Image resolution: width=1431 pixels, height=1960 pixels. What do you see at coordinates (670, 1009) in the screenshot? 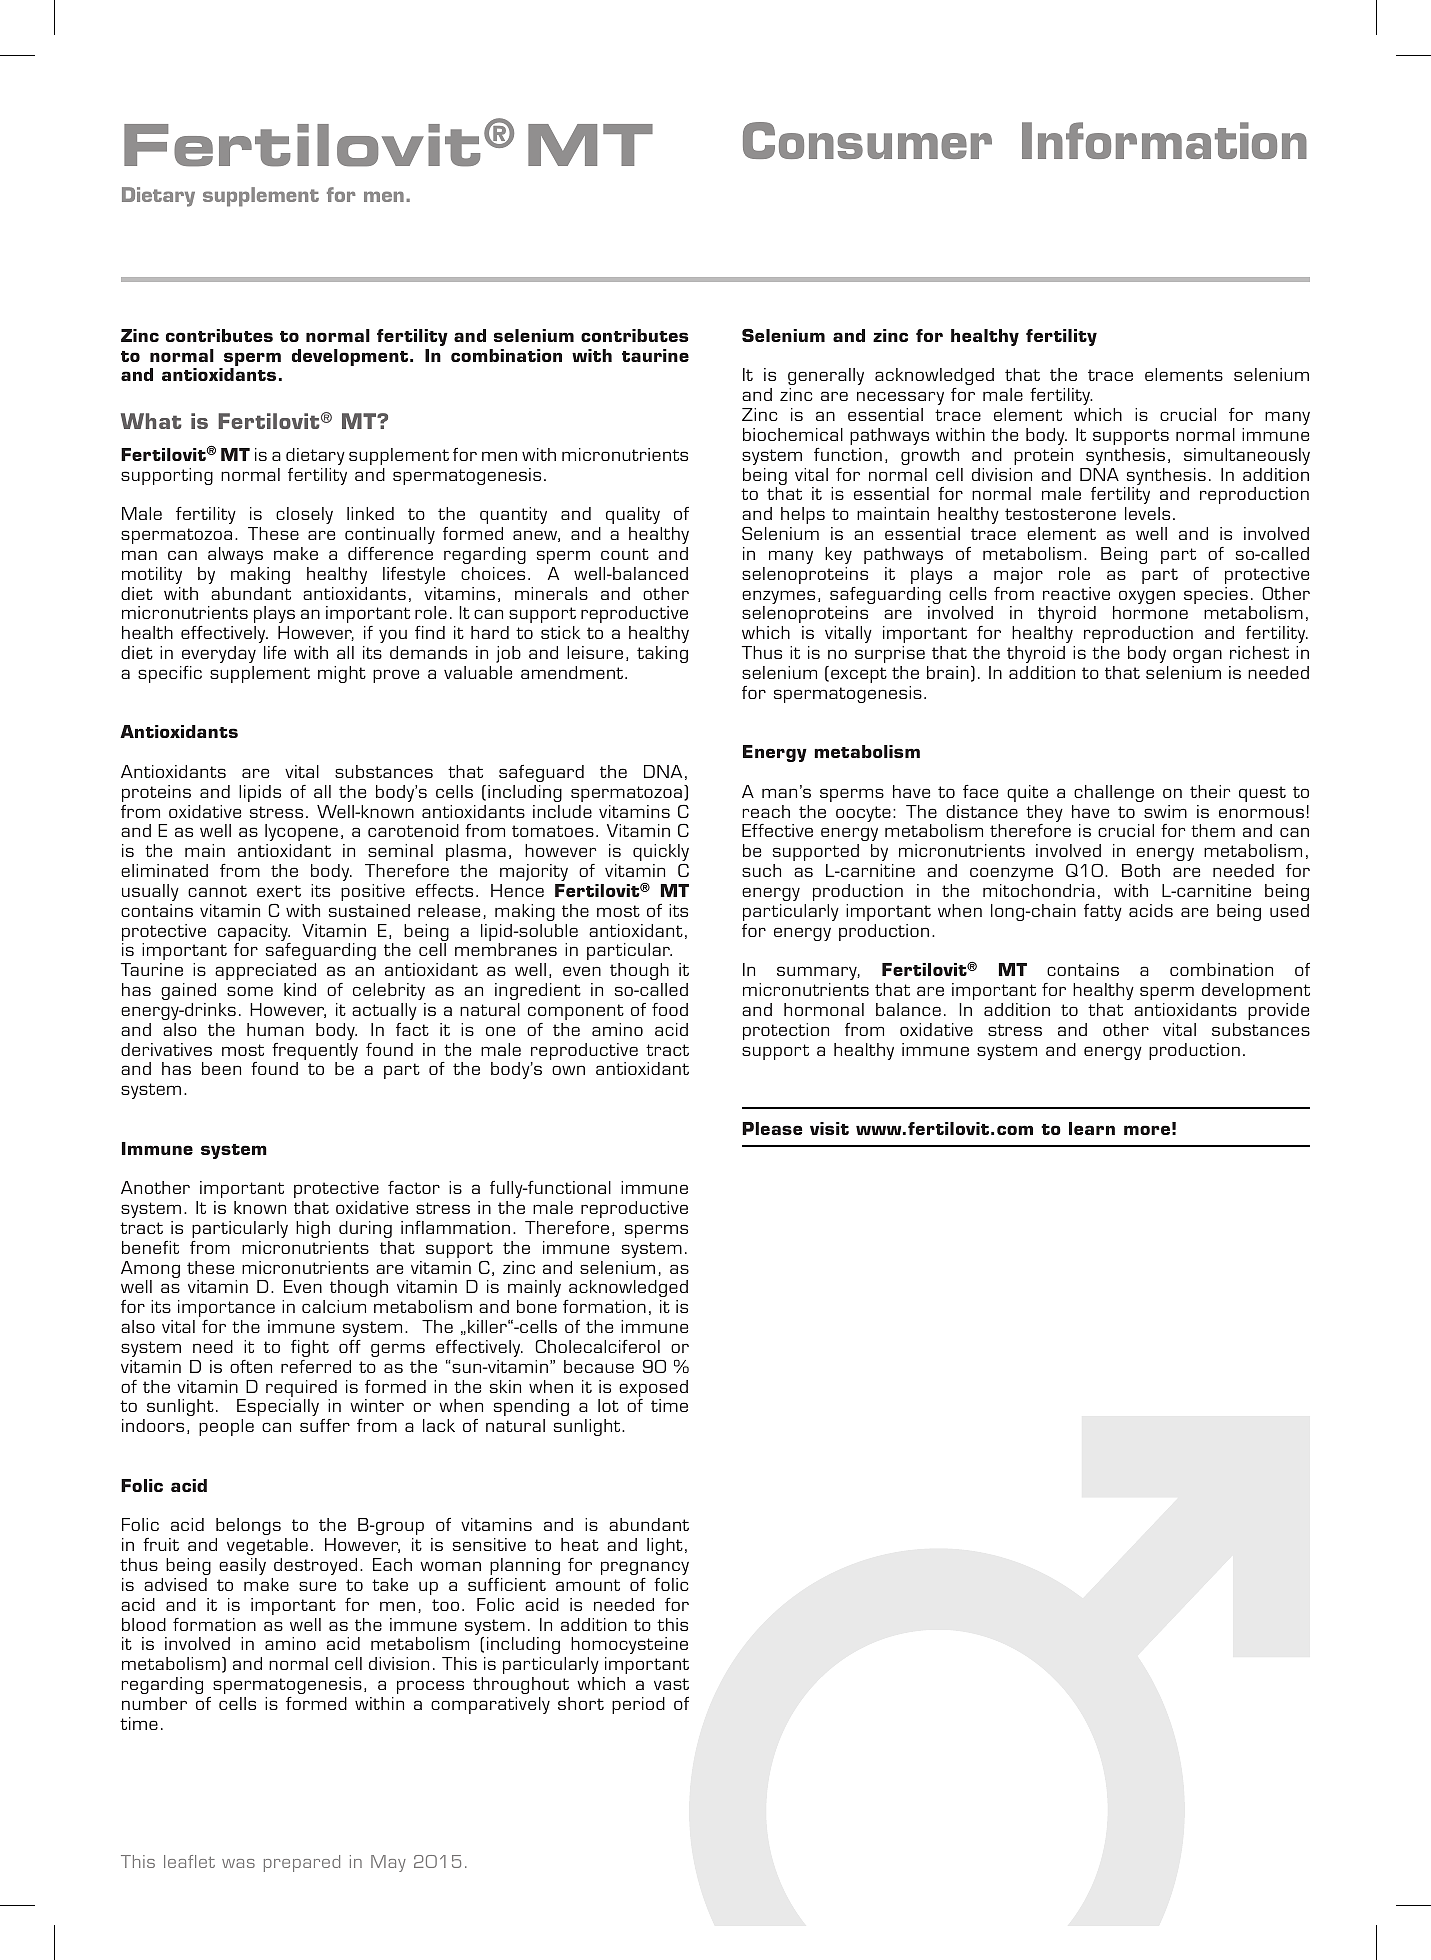
I see `food` at bounding box center [670, 1009].
